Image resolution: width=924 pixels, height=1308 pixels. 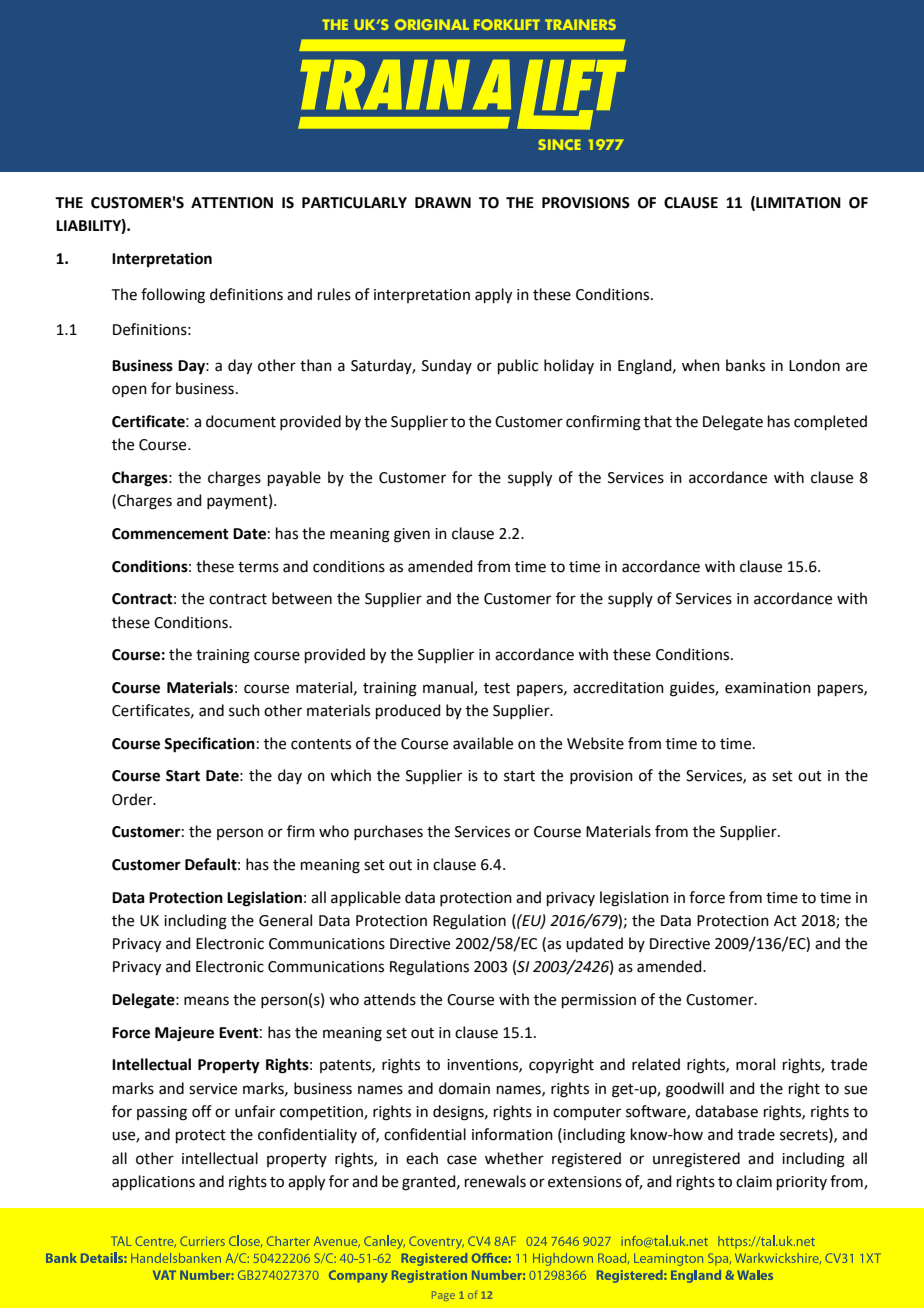 What do you see at coordinates (443, 1296) in the document?
I see `Page` at bounding box center [443, 1296].
